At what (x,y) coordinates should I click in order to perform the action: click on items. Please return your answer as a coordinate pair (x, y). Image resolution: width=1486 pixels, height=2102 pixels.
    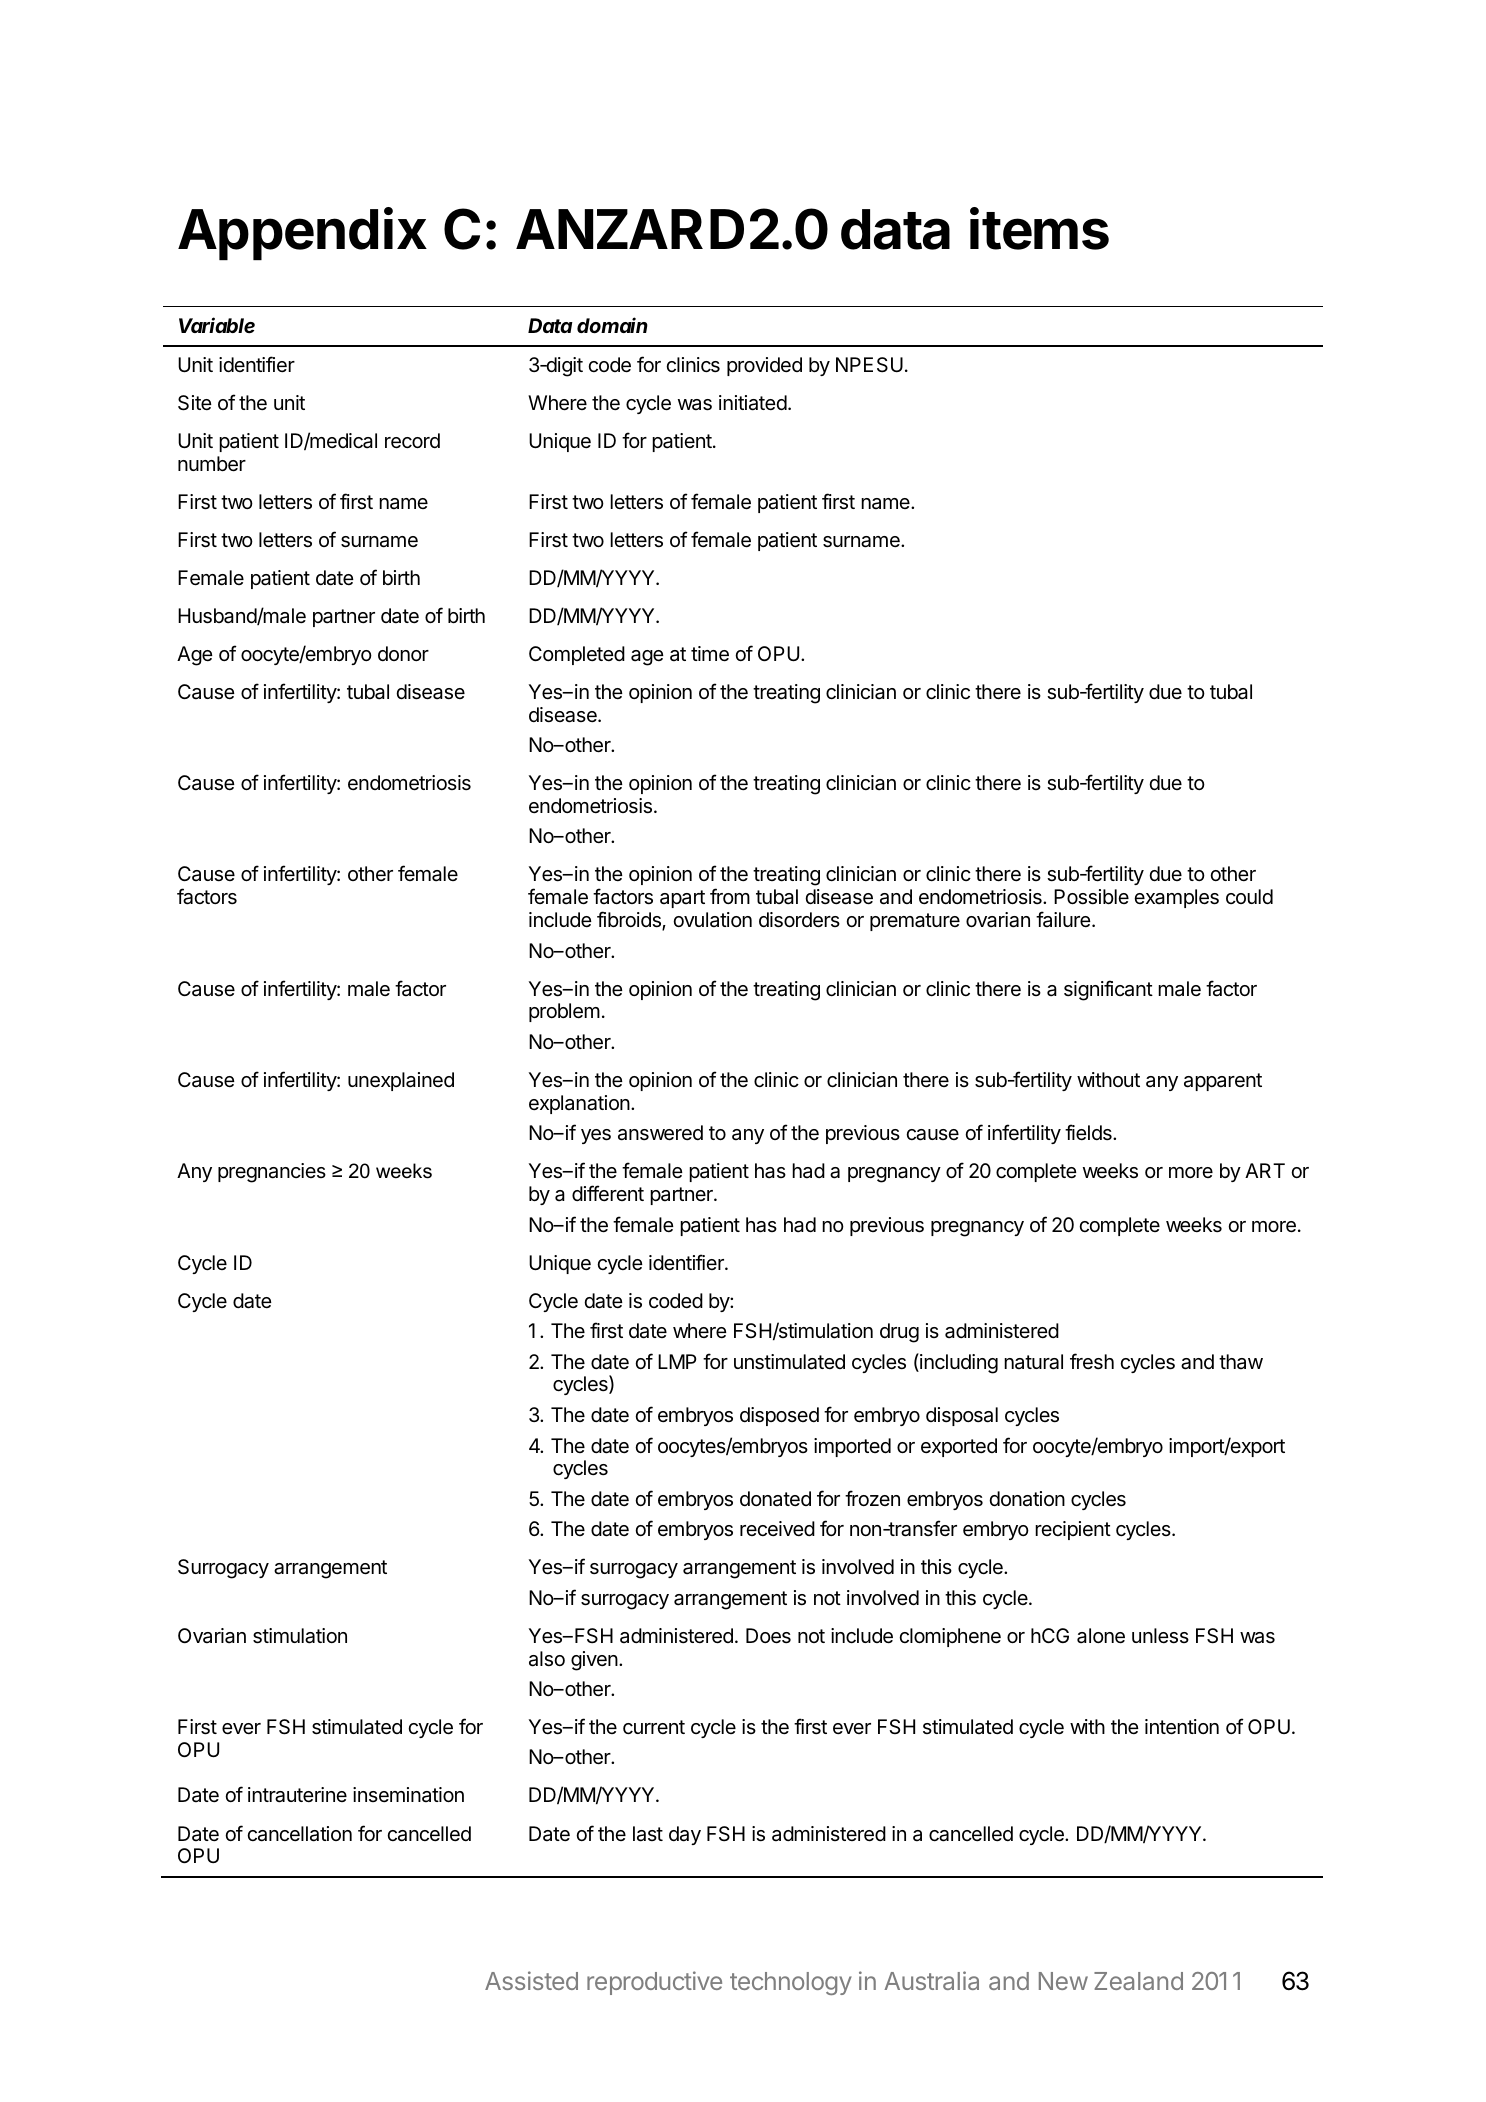
    Looking at the image, I should click on (1039, 228).
